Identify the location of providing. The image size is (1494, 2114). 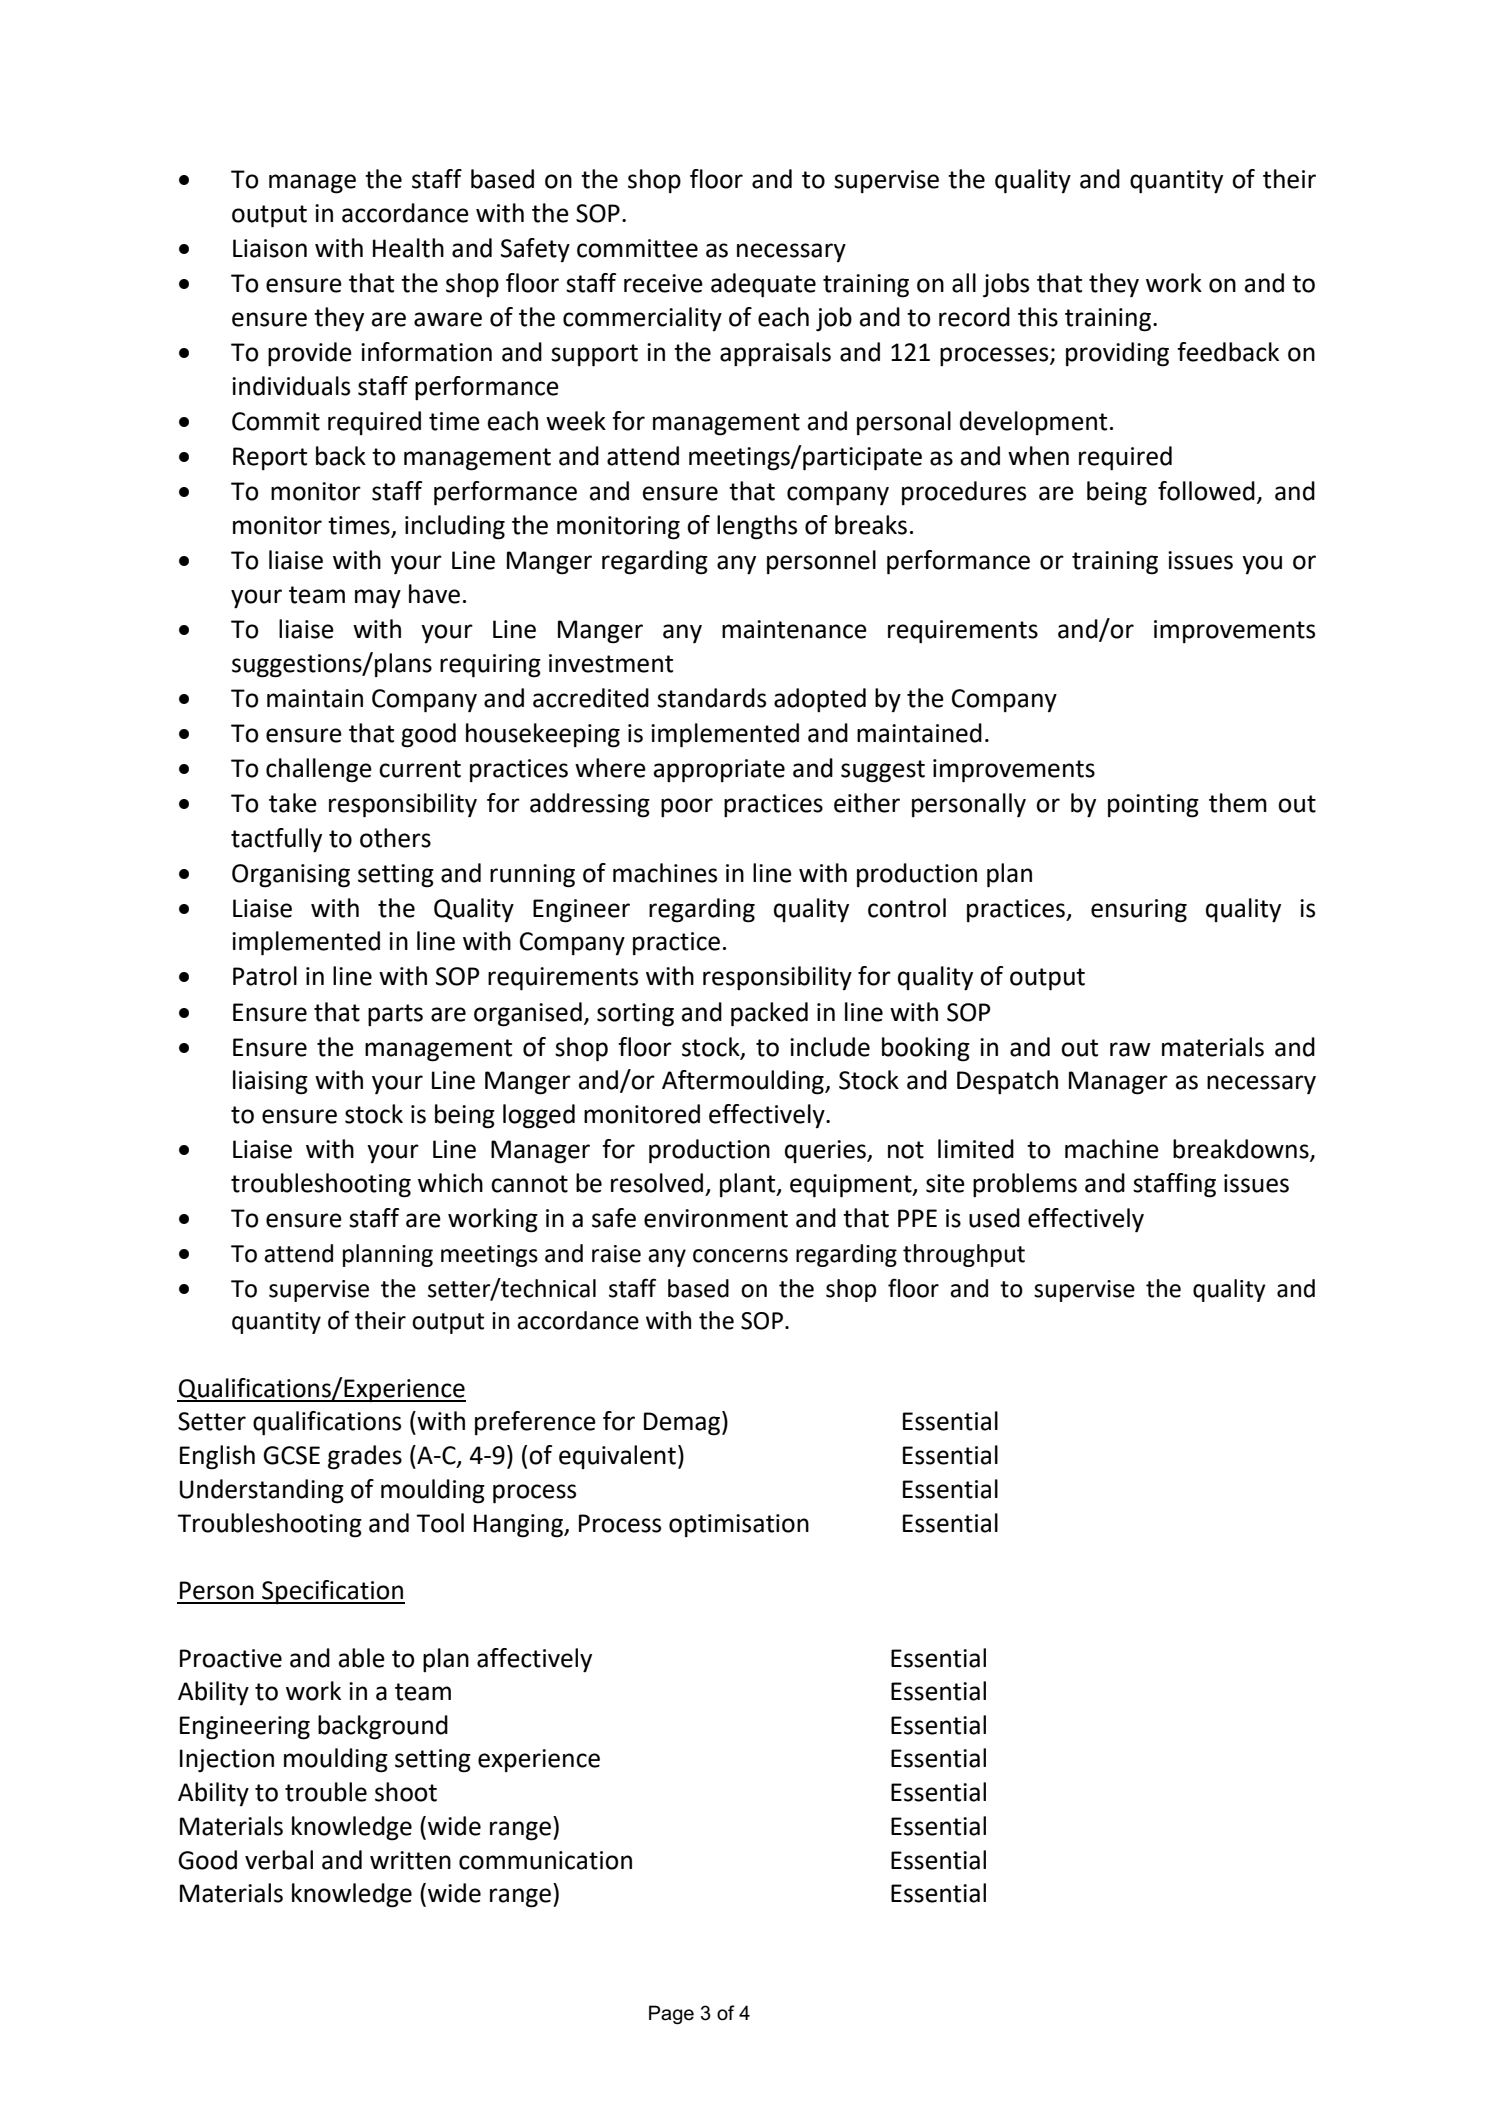
(1117, 354).
